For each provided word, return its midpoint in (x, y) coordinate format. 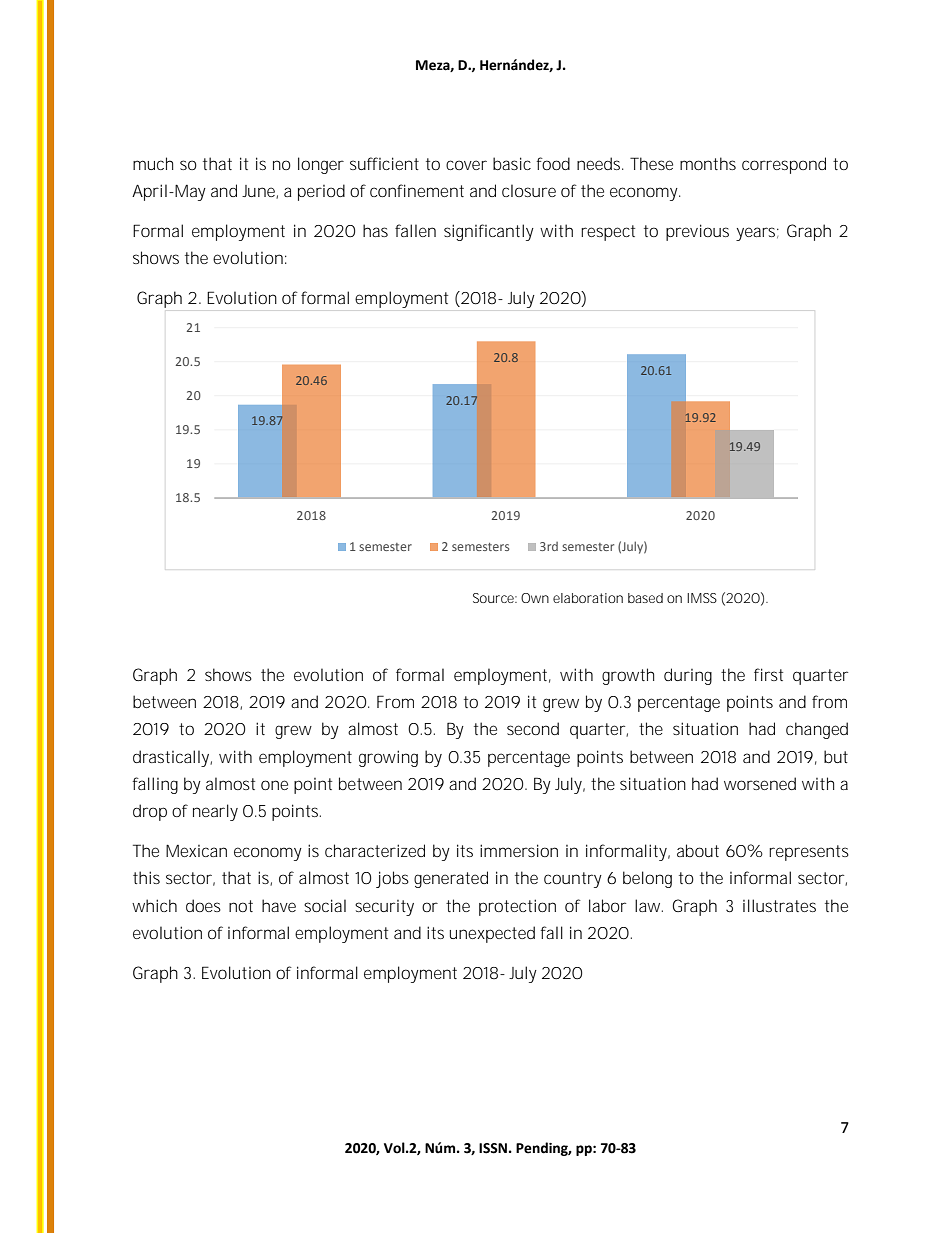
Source (495, 598)
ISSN (493, 1148)
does (203, 905)
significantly (489, 232)
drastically (172, 758)
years (757, 234)
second (533, 728)
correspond (784, 165)
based (645, 598)
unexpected (492, 934)
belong (647, 879)
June (260, 192)
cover (466, 165)
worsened (760, 783)
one (274, 785)
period (321, 192)
